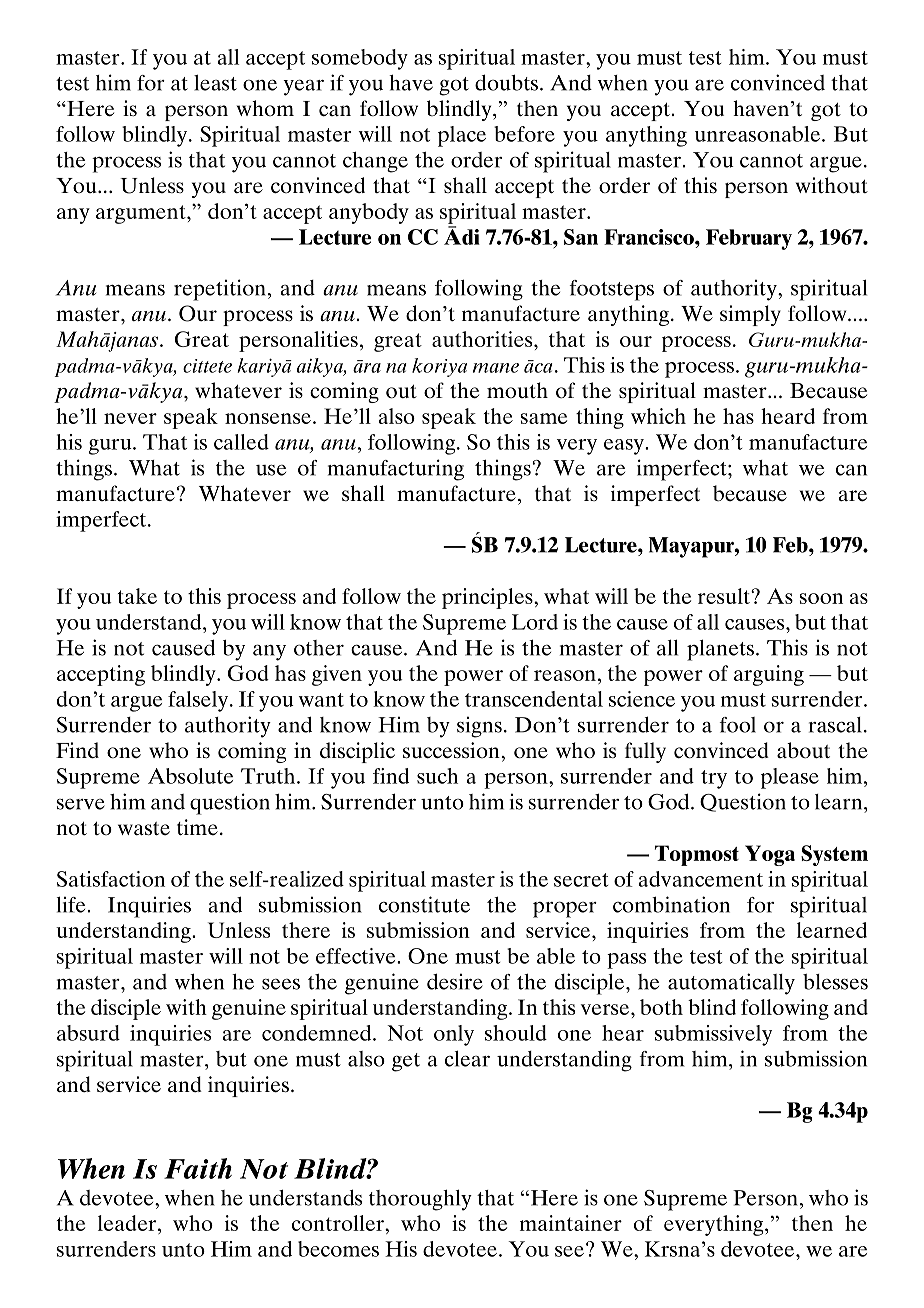  I want to click on never, so click(130, 418).
